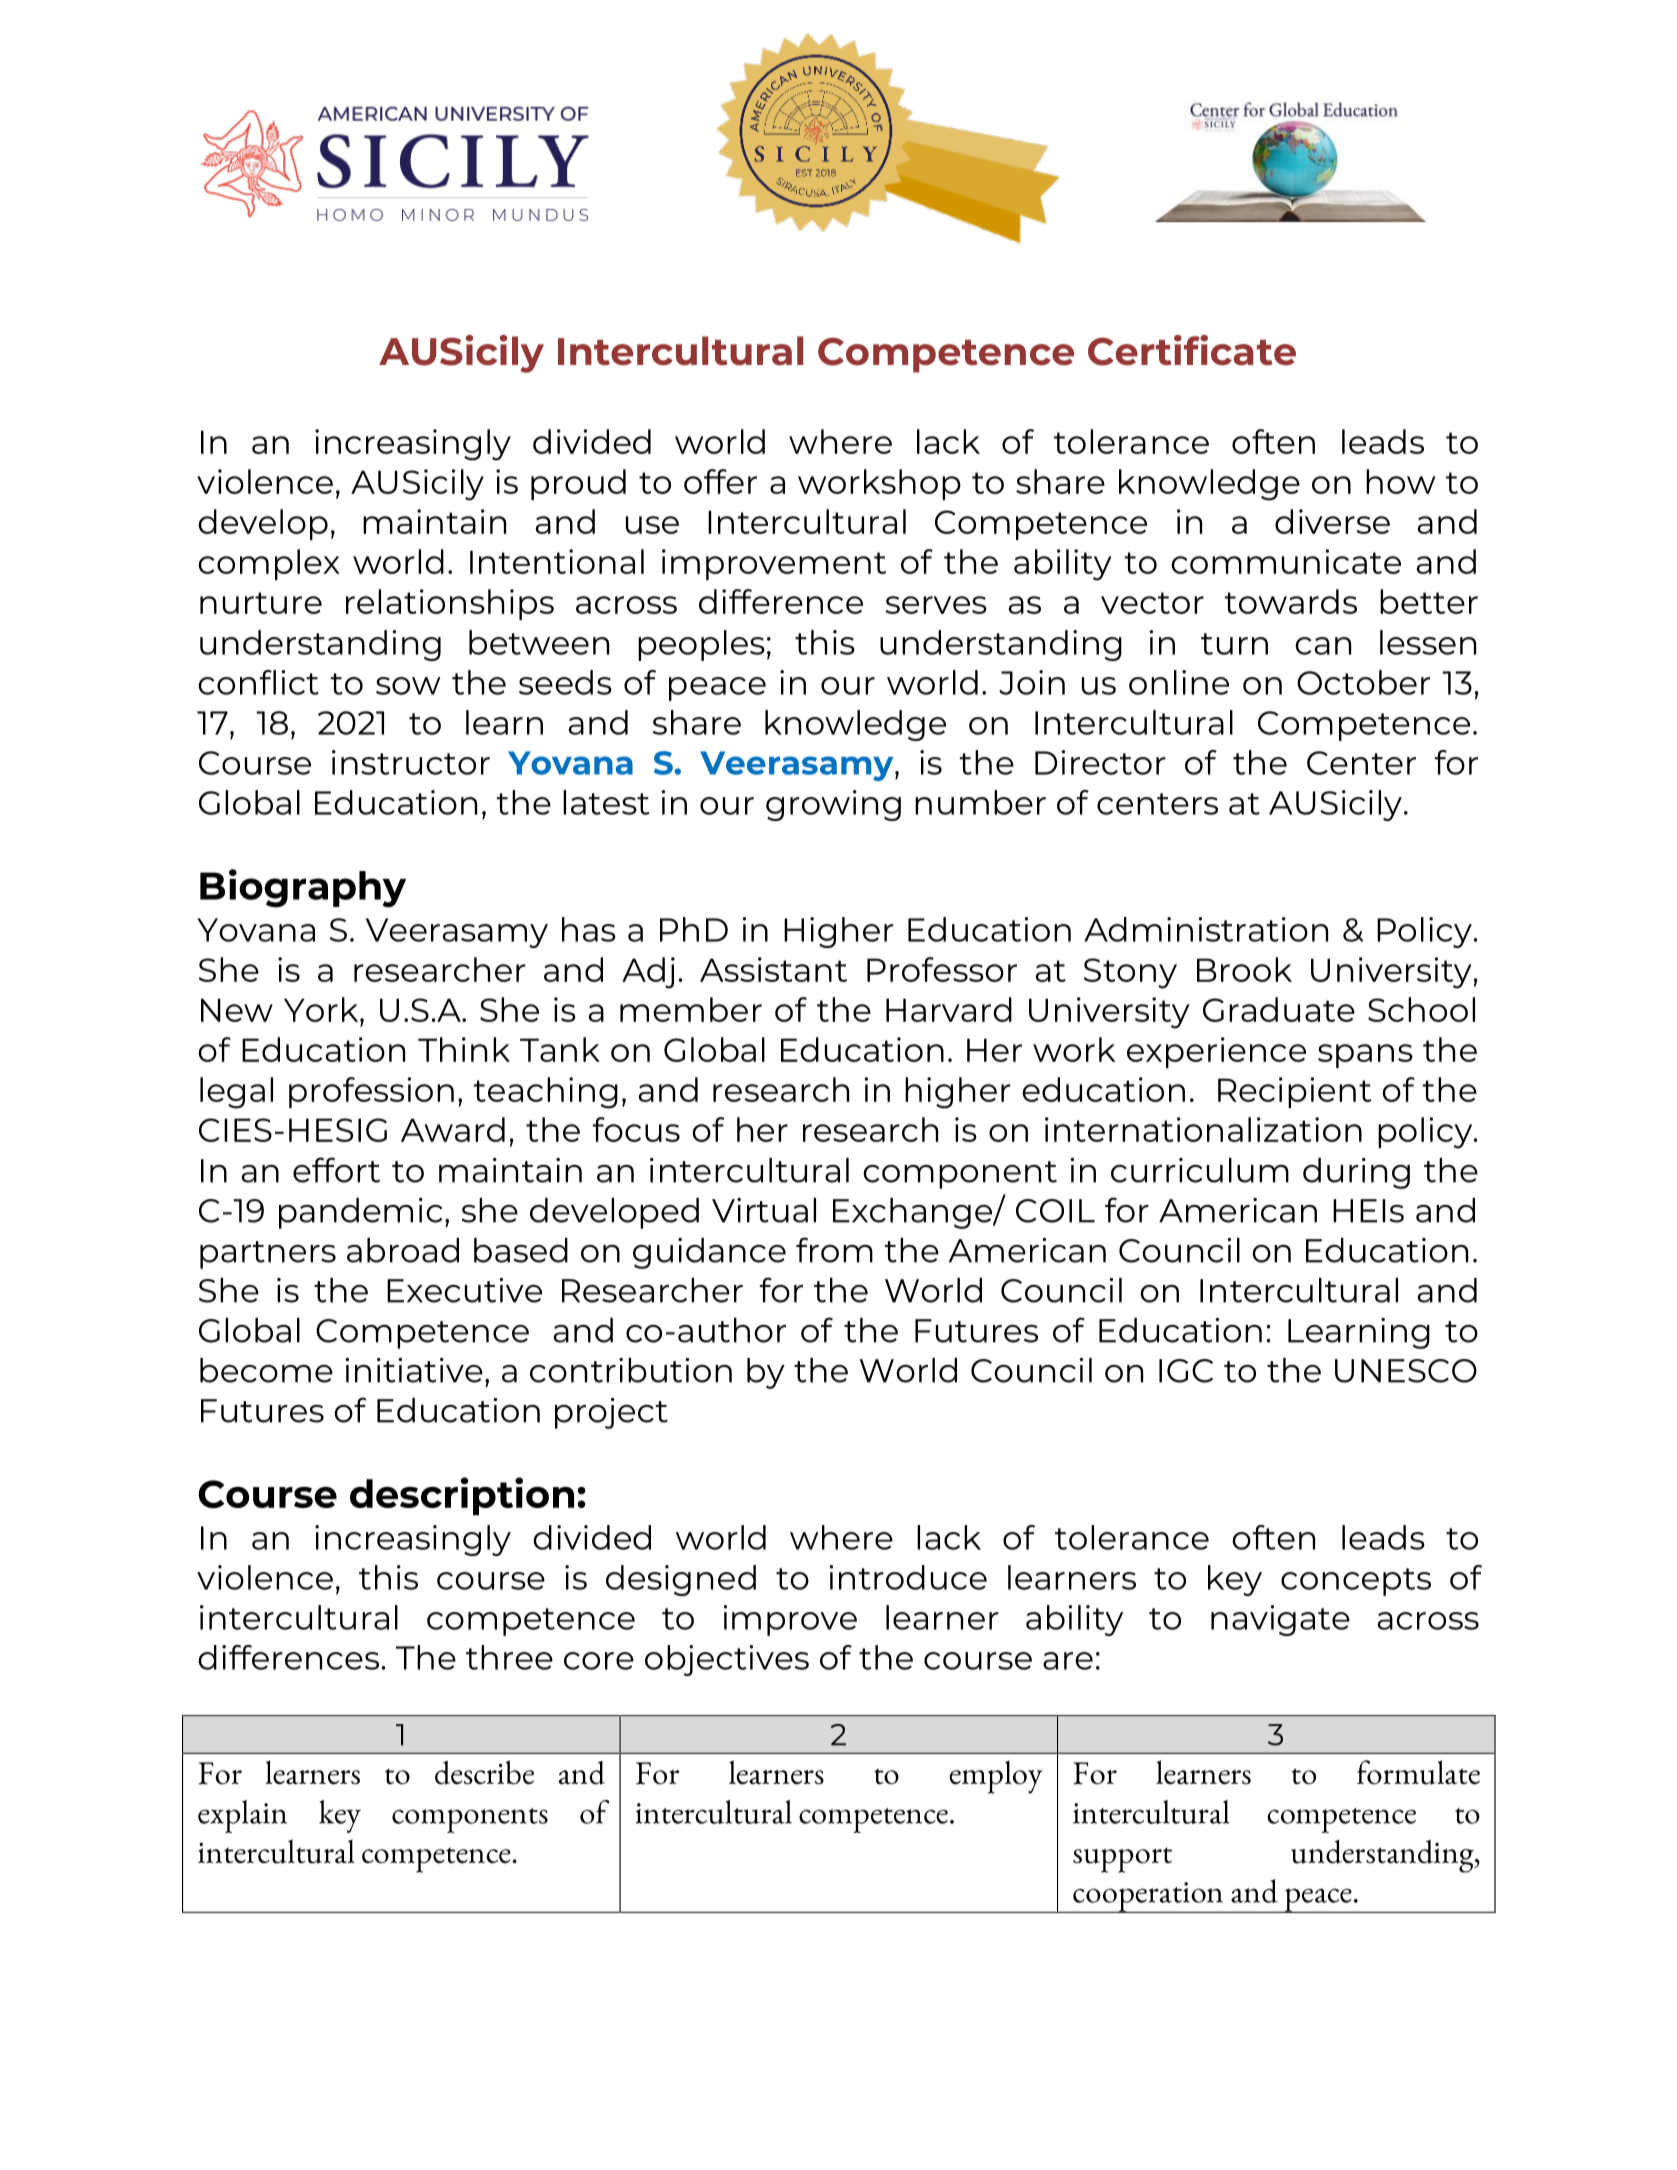 The height and width of the image is (2170, 1677). Describe the element at coordinates (1356, 1173) in the image. I see `during` at that location.
